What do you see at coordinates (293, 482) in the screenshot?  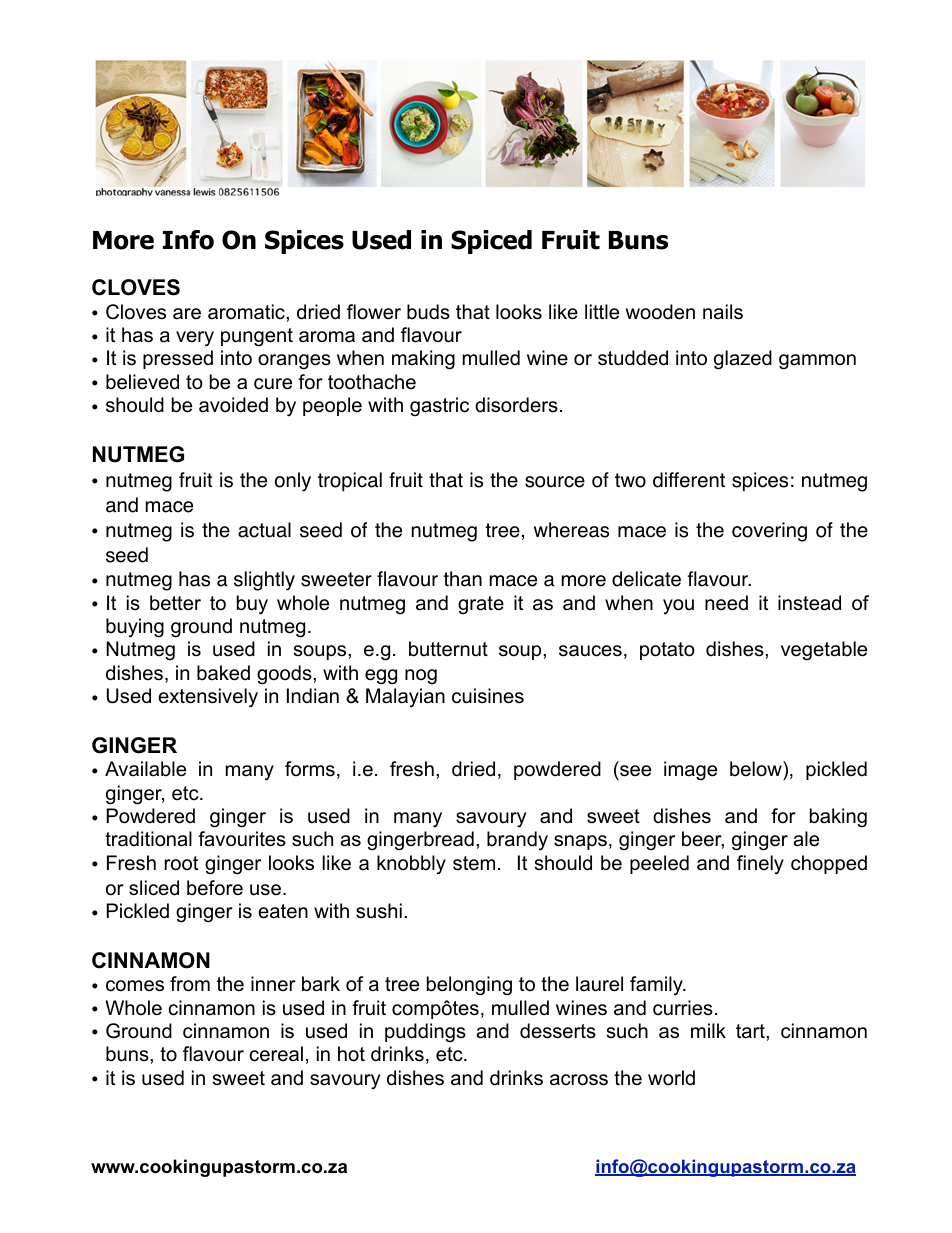 I see `only` at bounding box center [293, 482].
